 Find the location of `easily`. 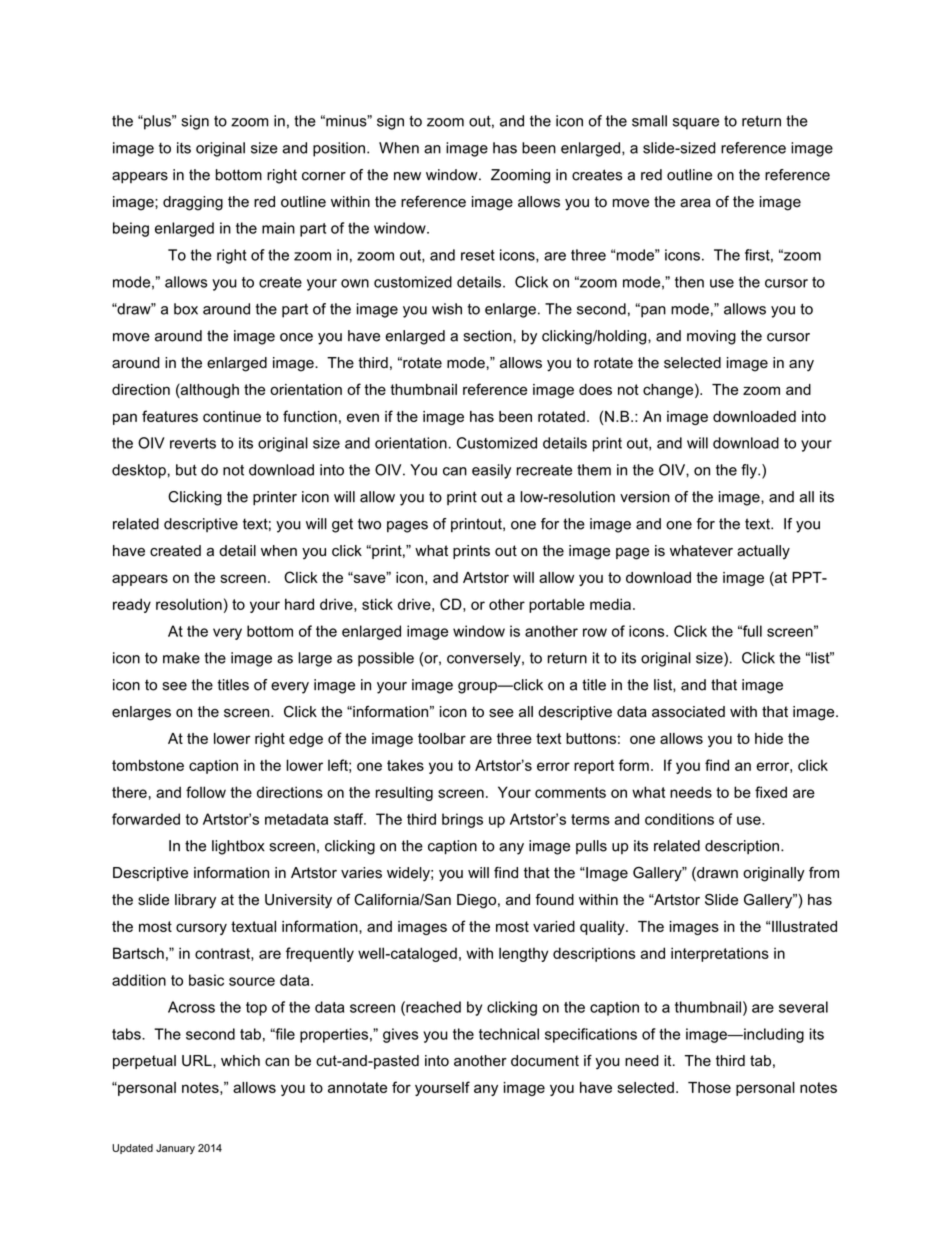

easily is located at coordinates (491, 471).
